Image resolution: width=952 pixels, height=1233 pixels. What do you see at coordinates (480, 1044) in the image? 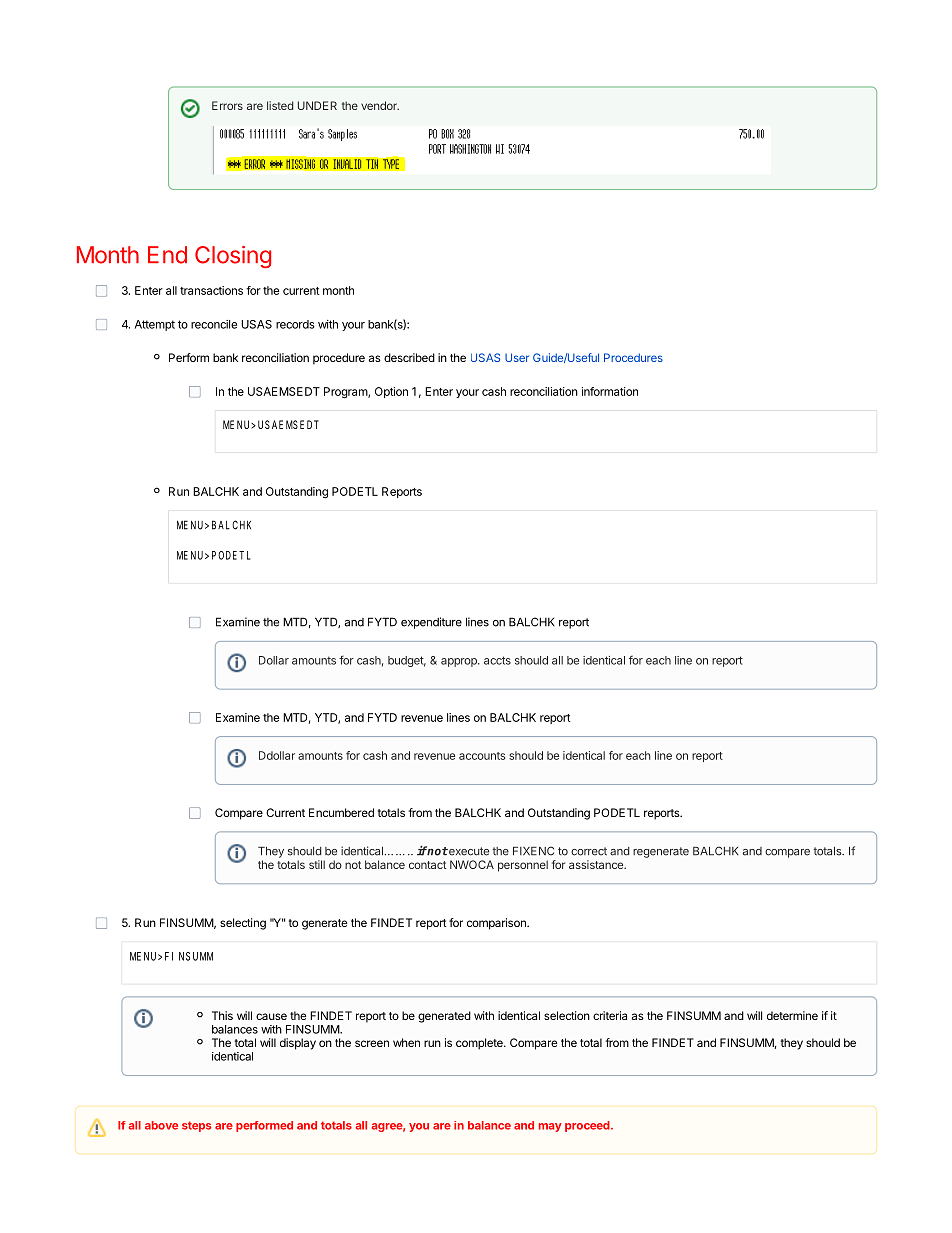
I see `complete` at bounding box center [480, 1044].
